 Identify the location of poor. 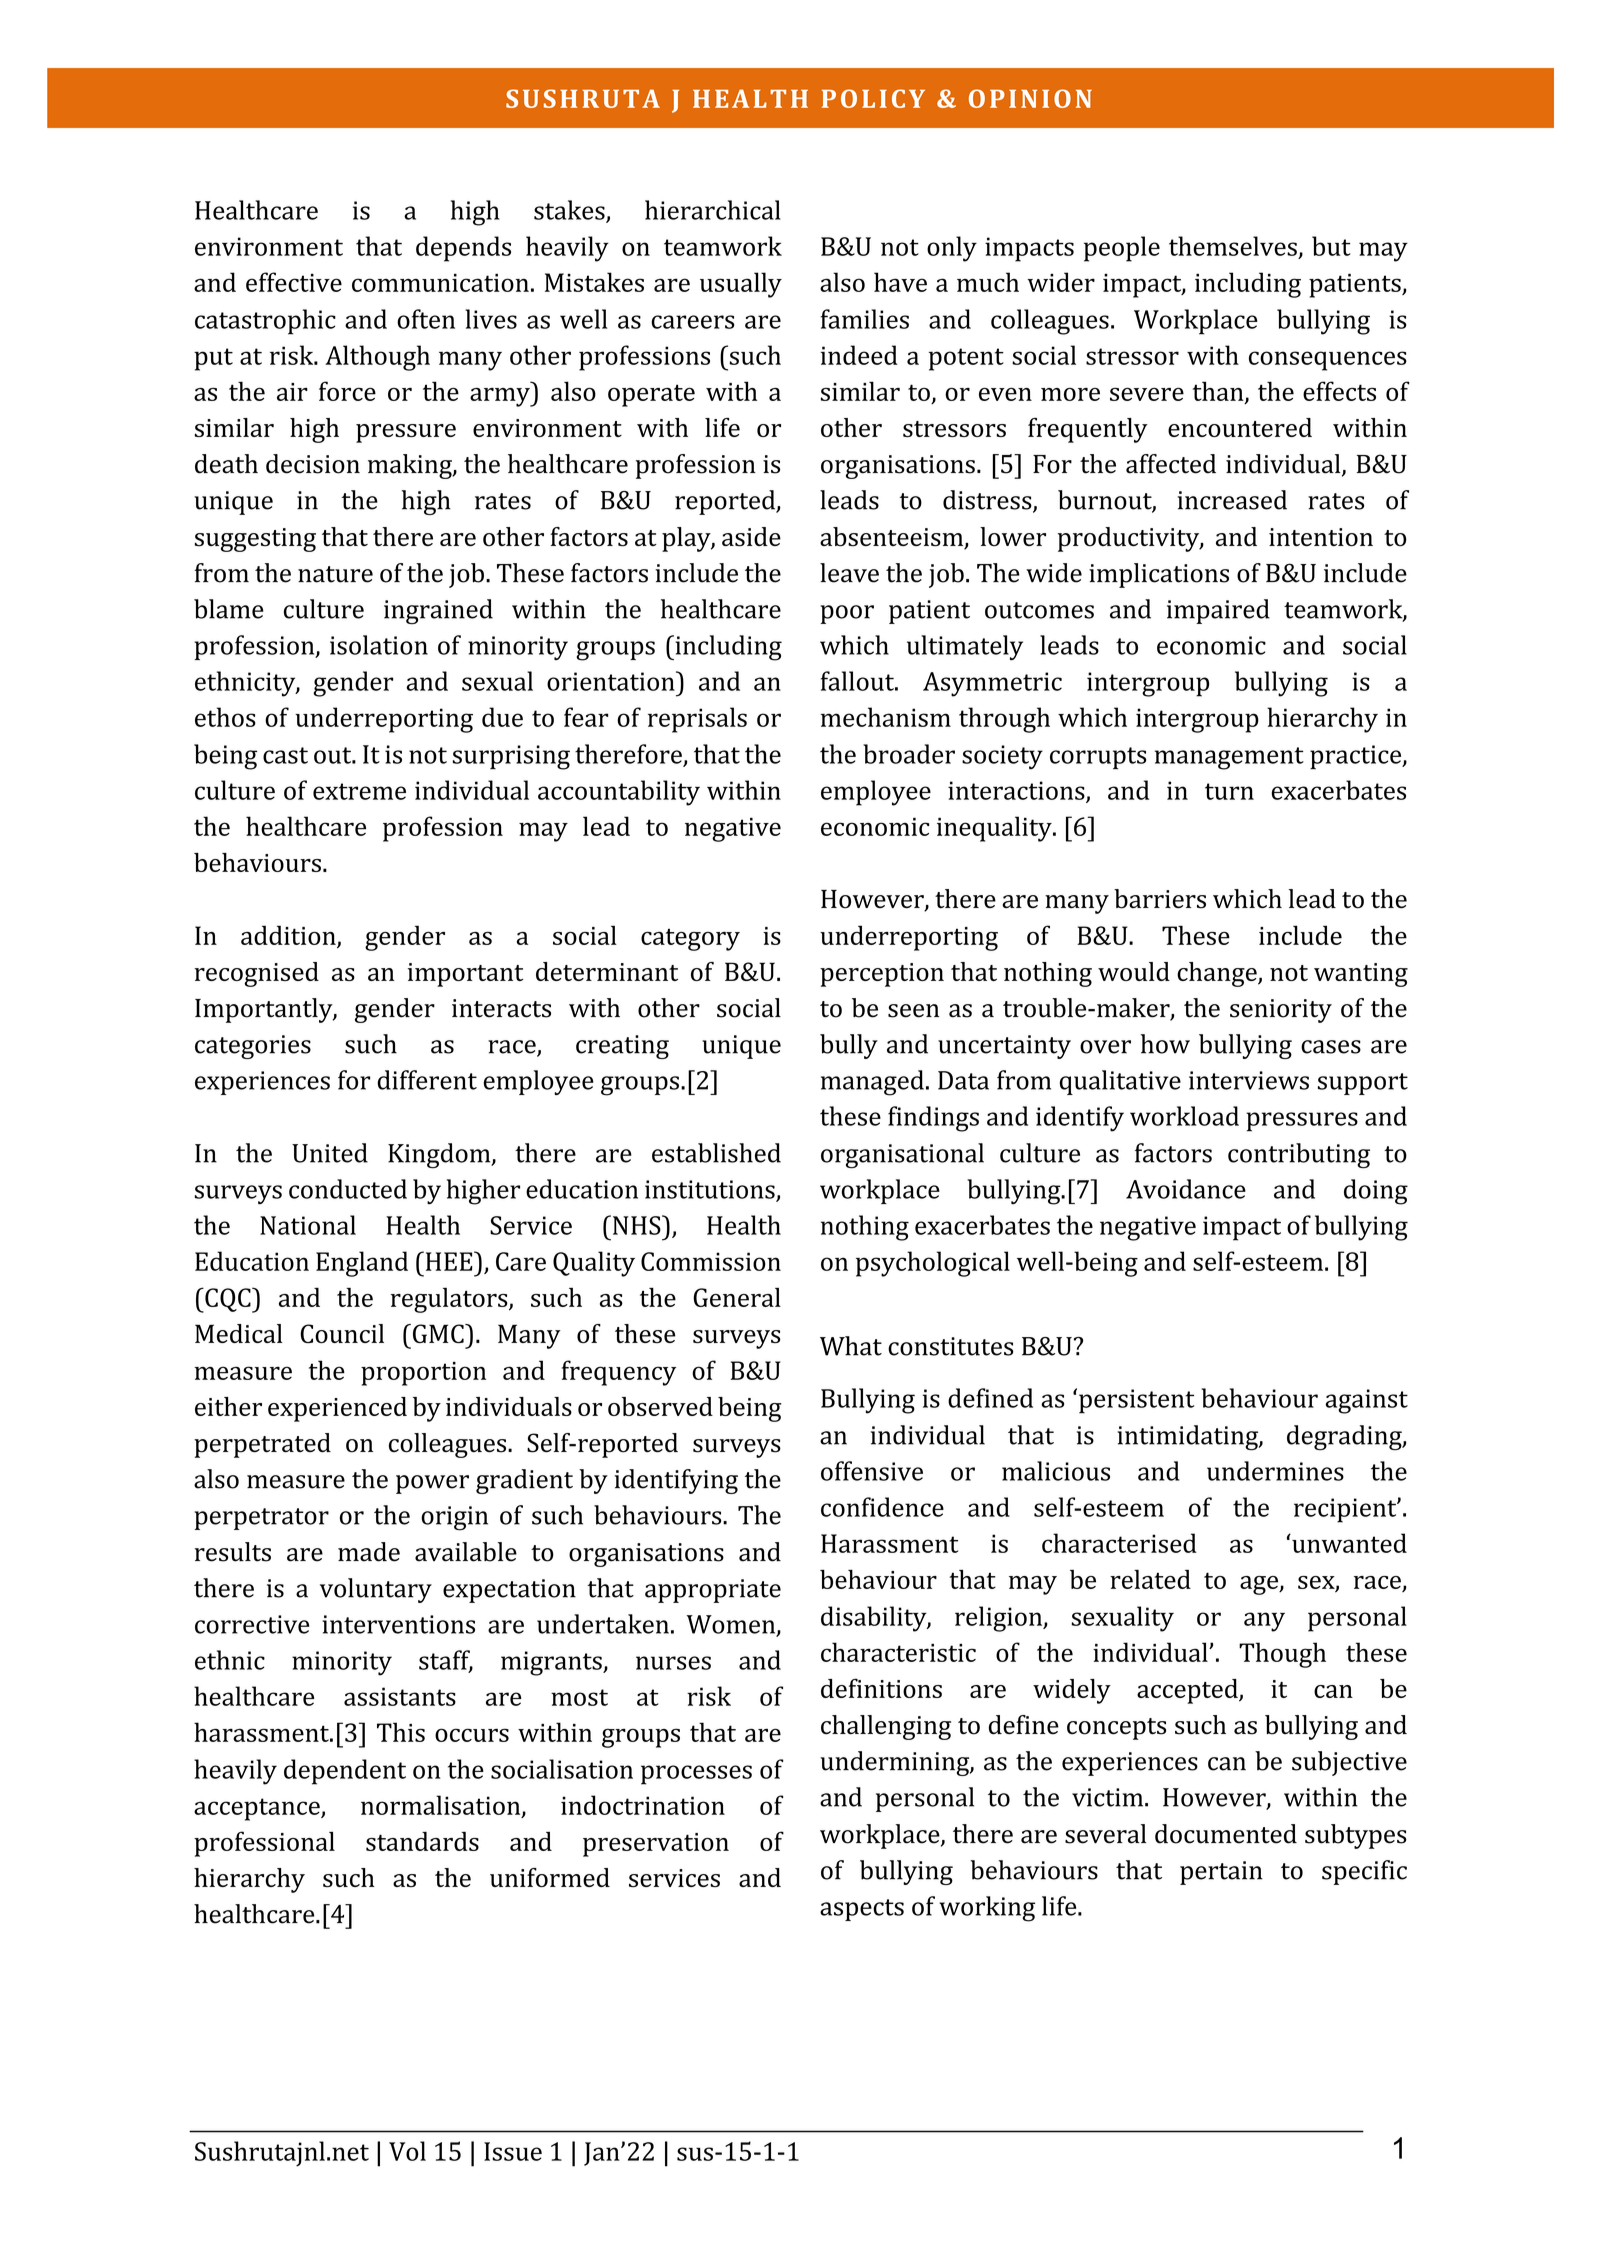
(847, 614).
